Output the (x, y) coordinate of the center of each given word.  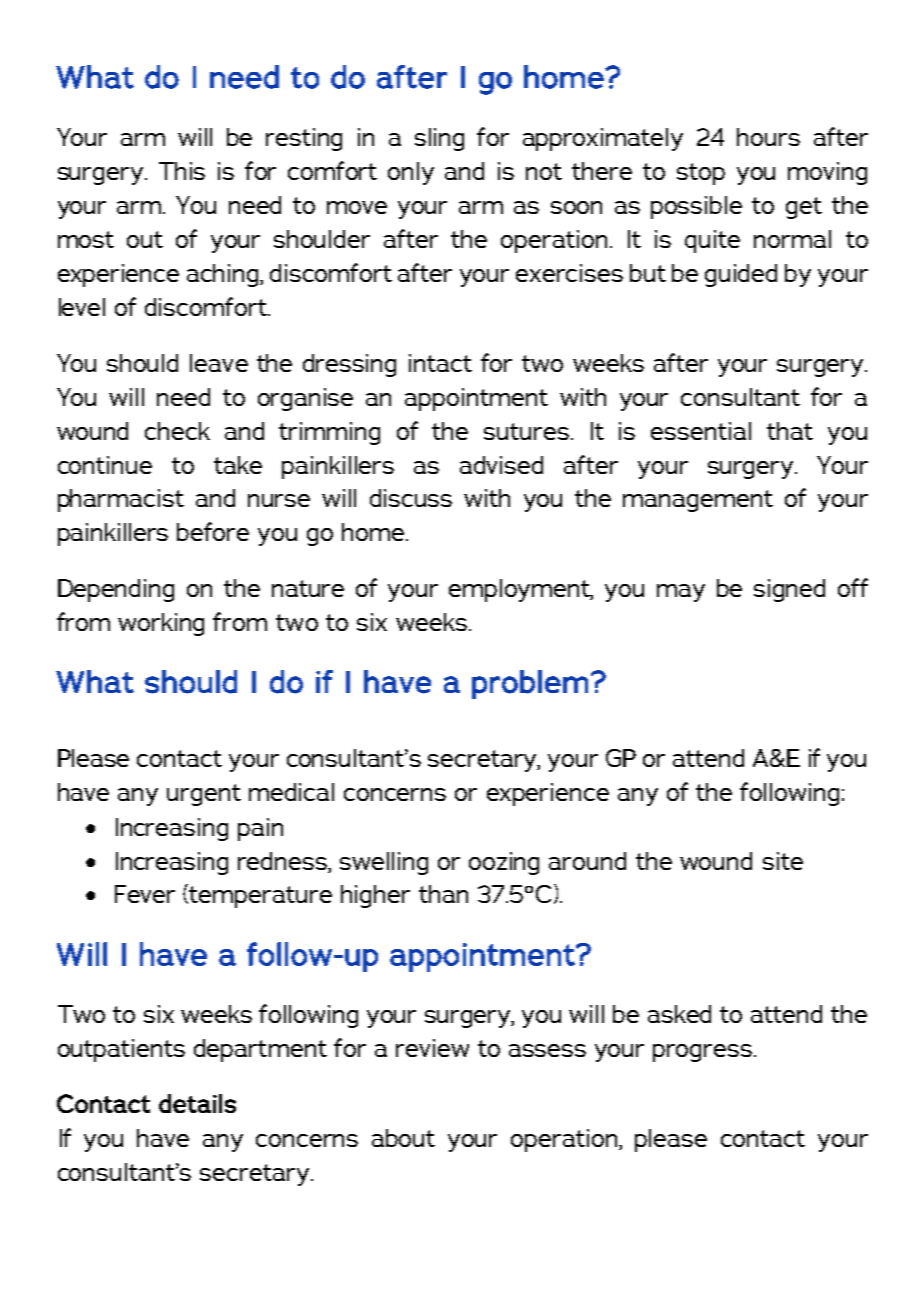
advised (501, 465)
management (698, 501)
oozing (504, 863)
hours (768, 137)
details (197, 1103)
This (182, 171)
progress (702, 1053)
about (403, 1138)
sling (439, 139)
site (783, 861)
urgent (204, 795)
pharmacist (121, 500)
